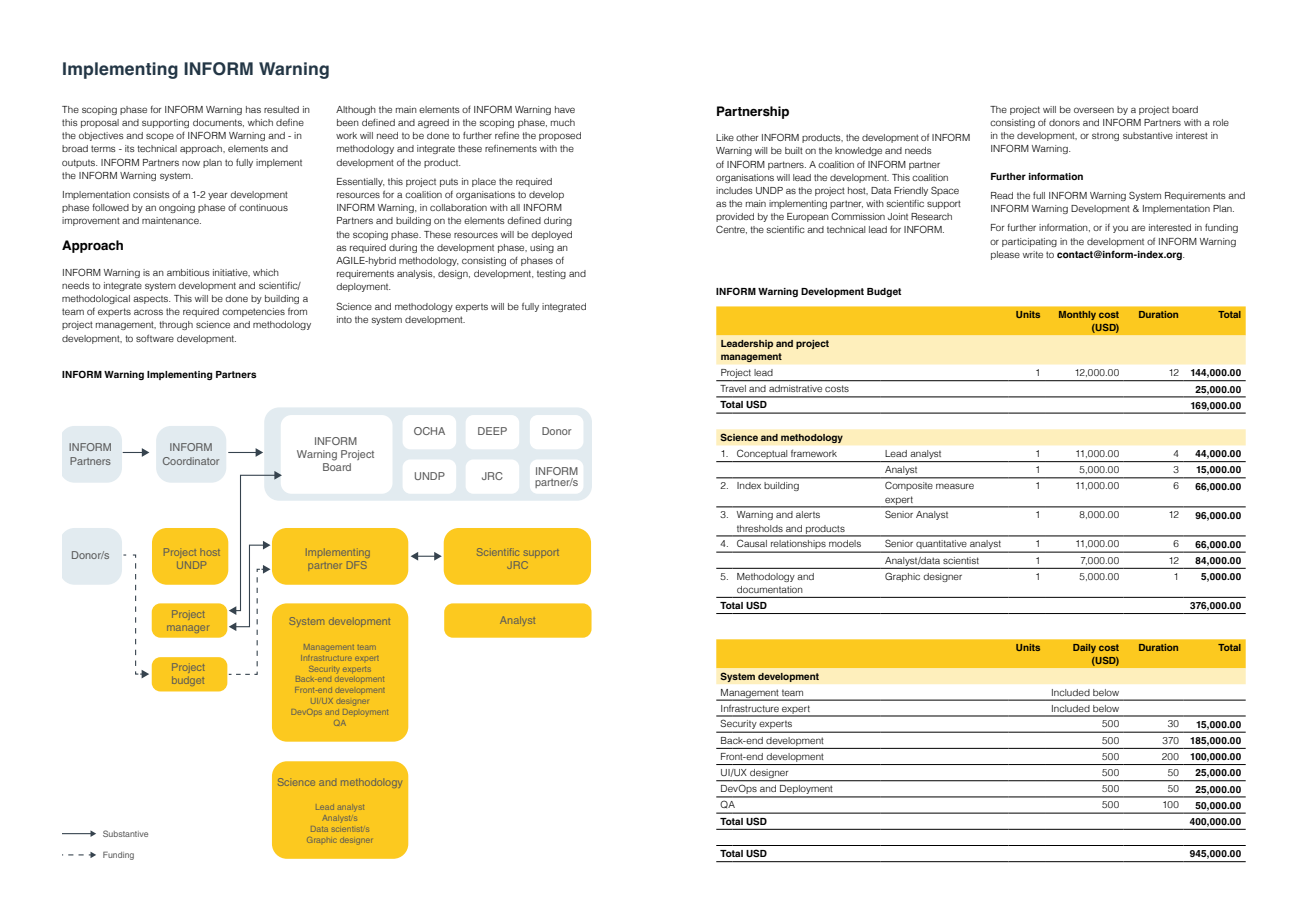 The image size is (1308, 924). What do you see at coordinates (1084, 648) in the document?
I see `Daily` at bounding box center [1084, 648].
